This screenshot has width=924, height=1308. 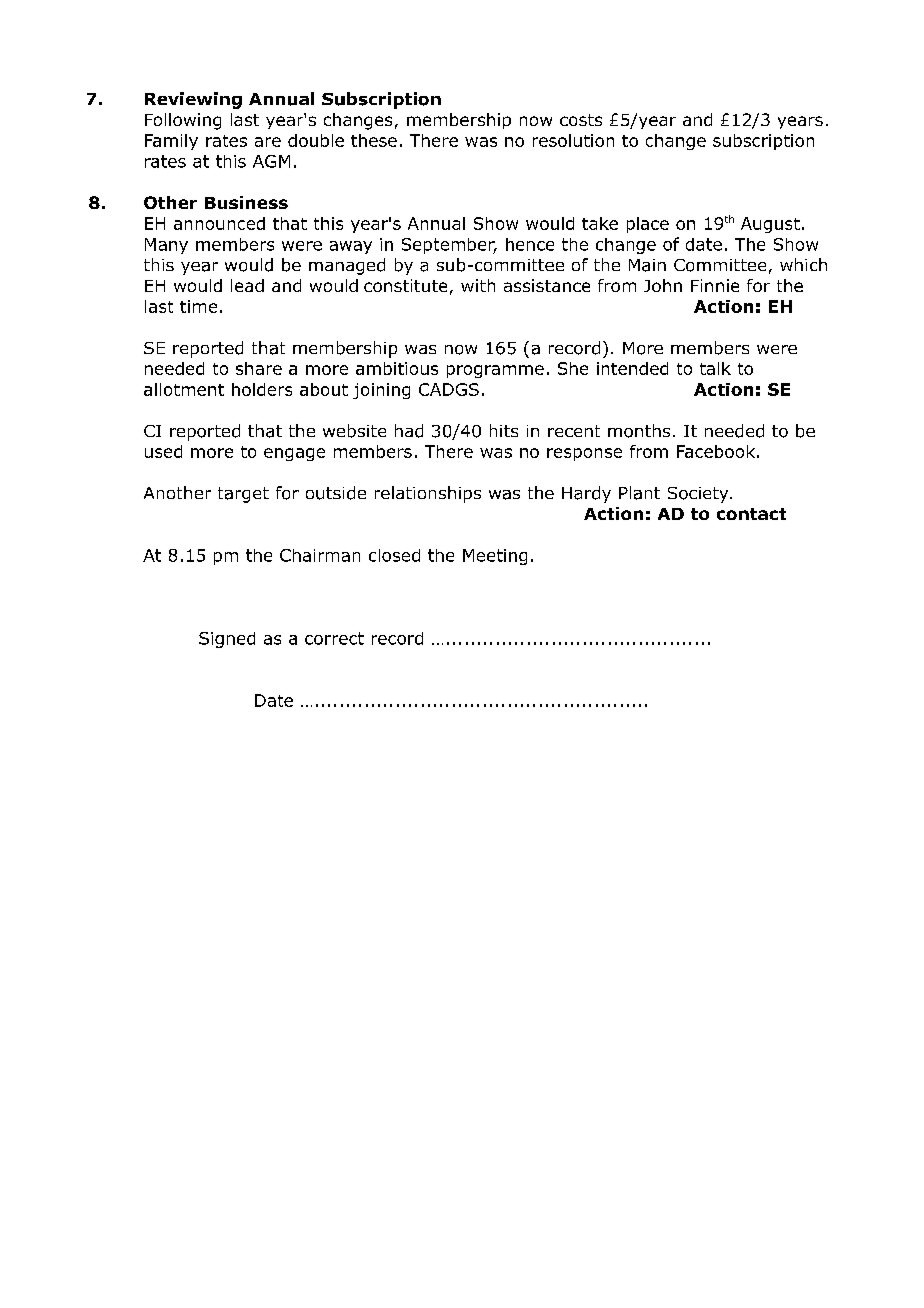 What do you see at coordinates (449, 246) in the screenshot?
I see `September` at bounding box center [449, 246].
